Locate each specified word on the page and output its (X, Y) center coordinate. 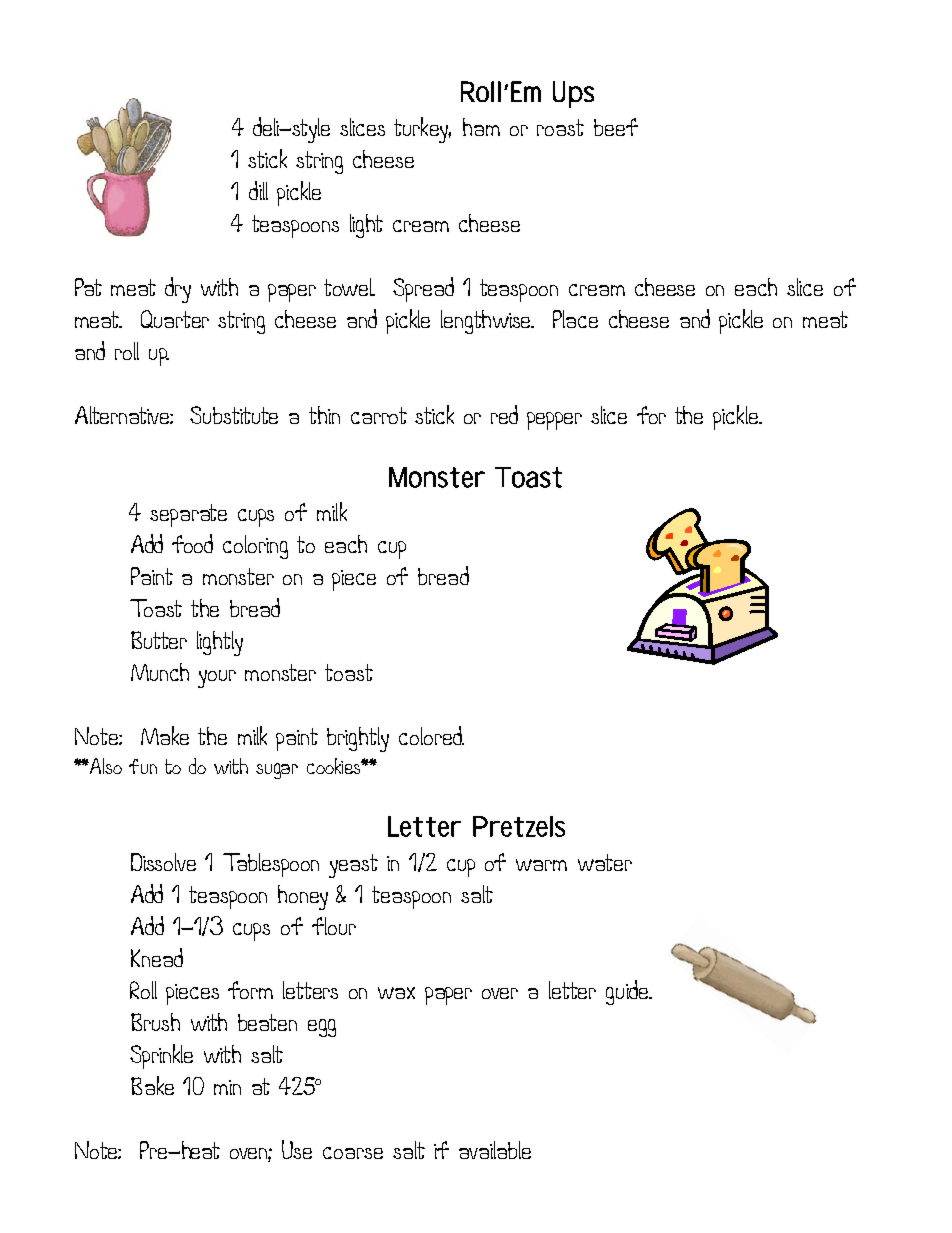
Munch (160, 672)
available (495, 1150)
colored (431, 735)
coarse (353, 1153)
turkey (422, 130)
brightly (358, 739)
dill (258, 190)
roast (560, 127)
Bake (152, 1085)
